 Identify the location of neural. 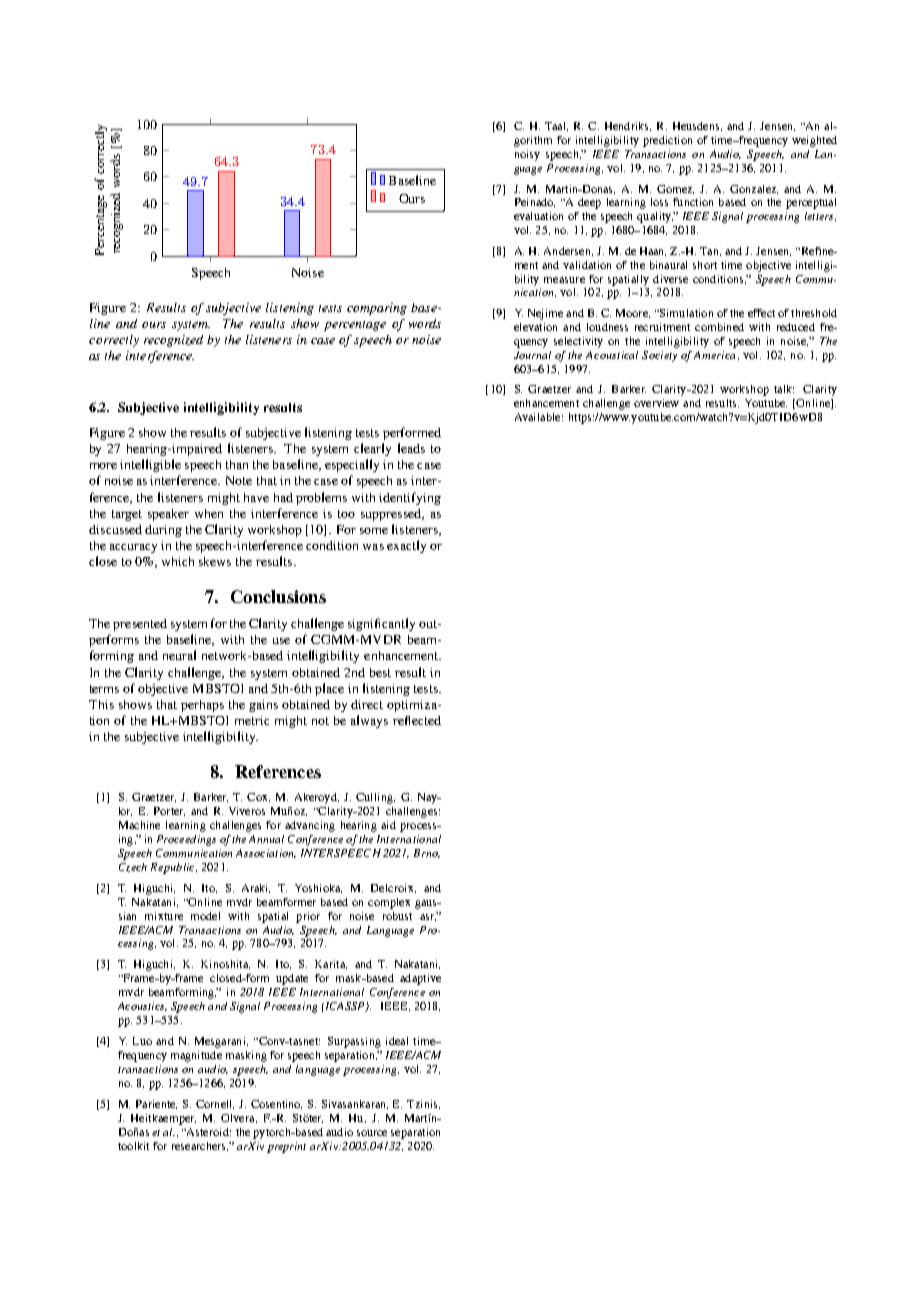
(179, 655).
